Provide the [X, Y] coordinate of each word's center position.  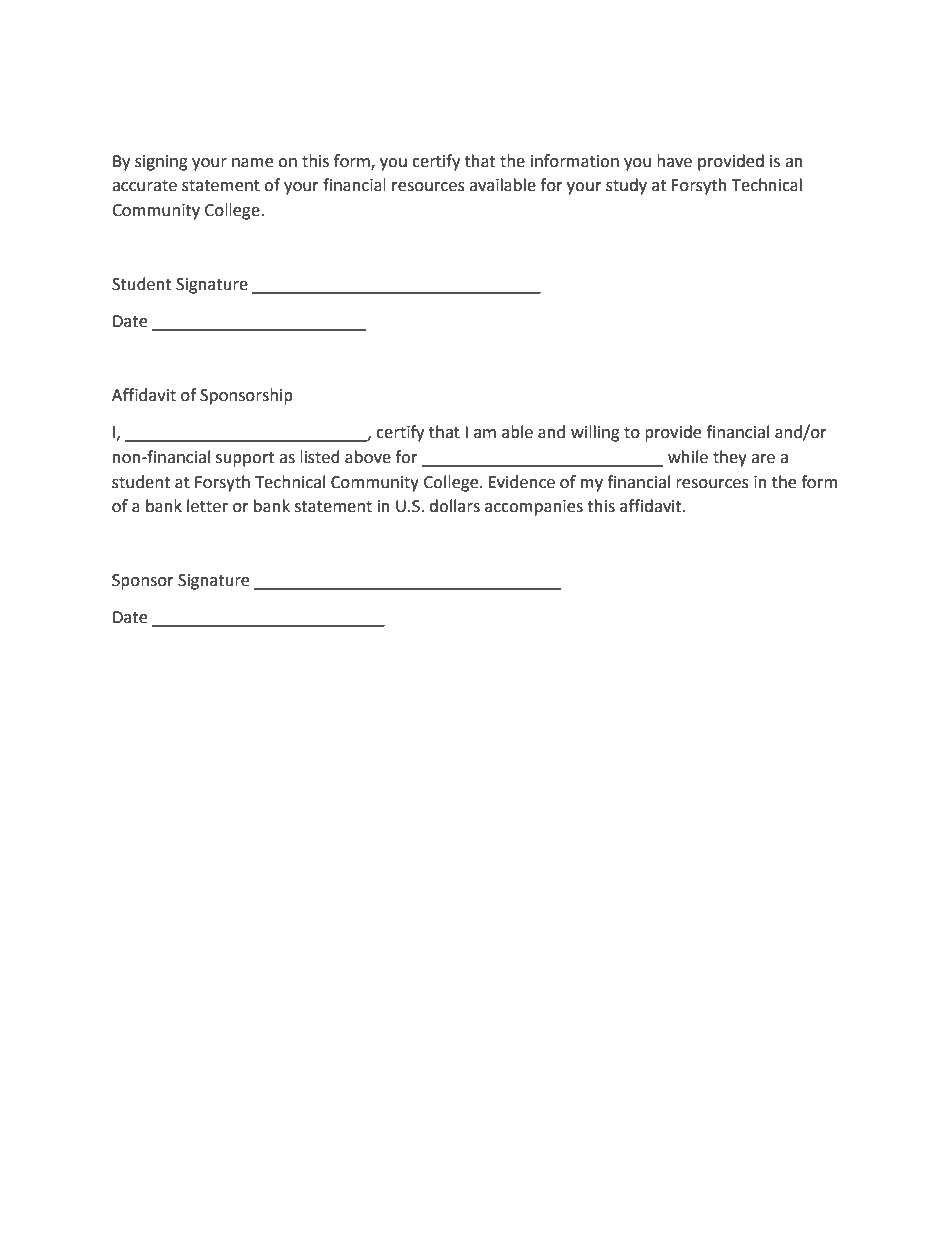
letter [207, 506]
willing [595, 433]
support [245, 459]
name [252, 163]
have [674, 161]
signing [161, 163]
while [688, 457]
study [626, 186]
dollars [454, 506]
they [730, 458]
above [368, 457]
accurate [144, 186]
